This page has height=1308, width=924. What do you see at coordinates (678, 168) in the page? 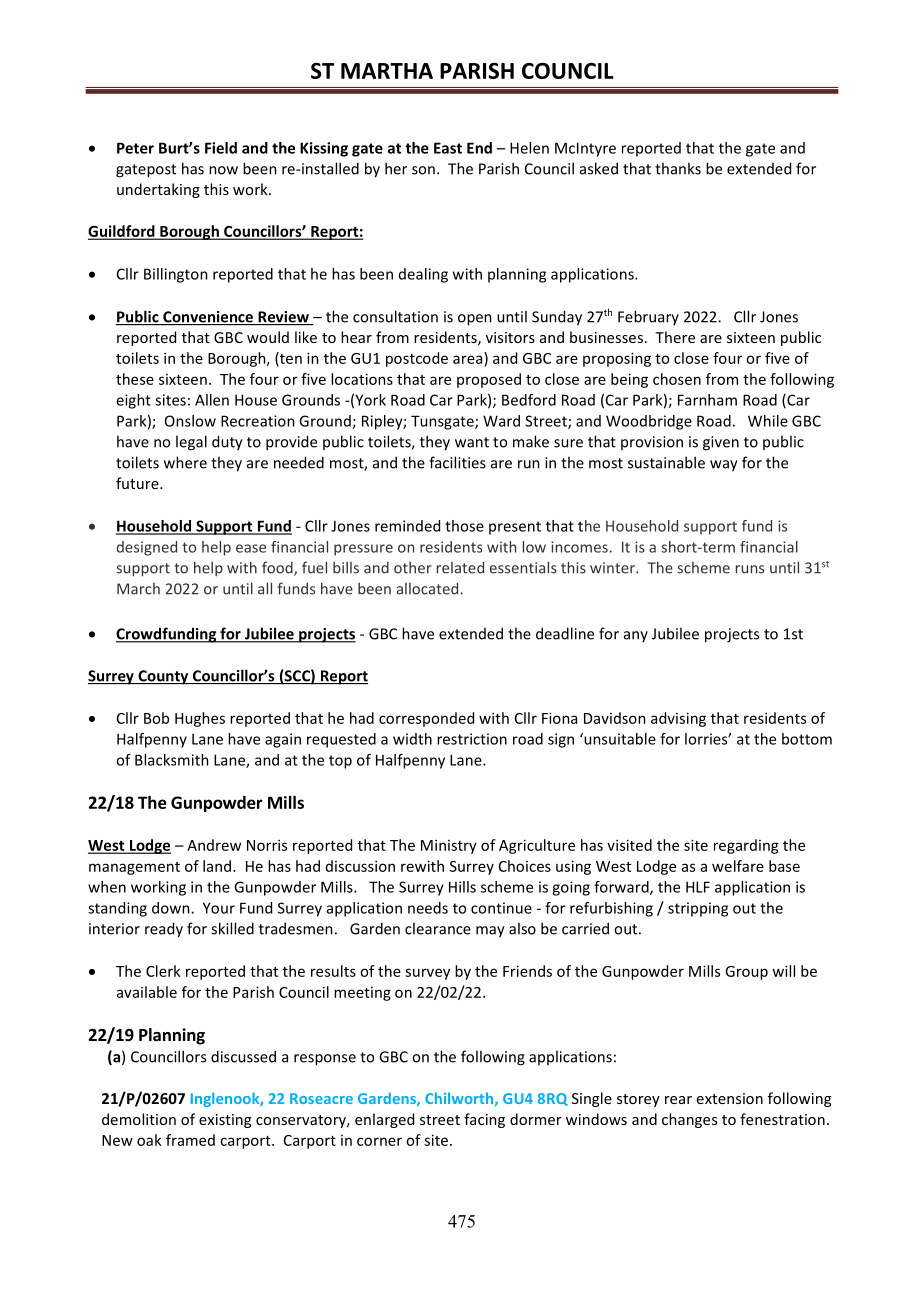
I see `thanks` at bounding box center [678, 168].
